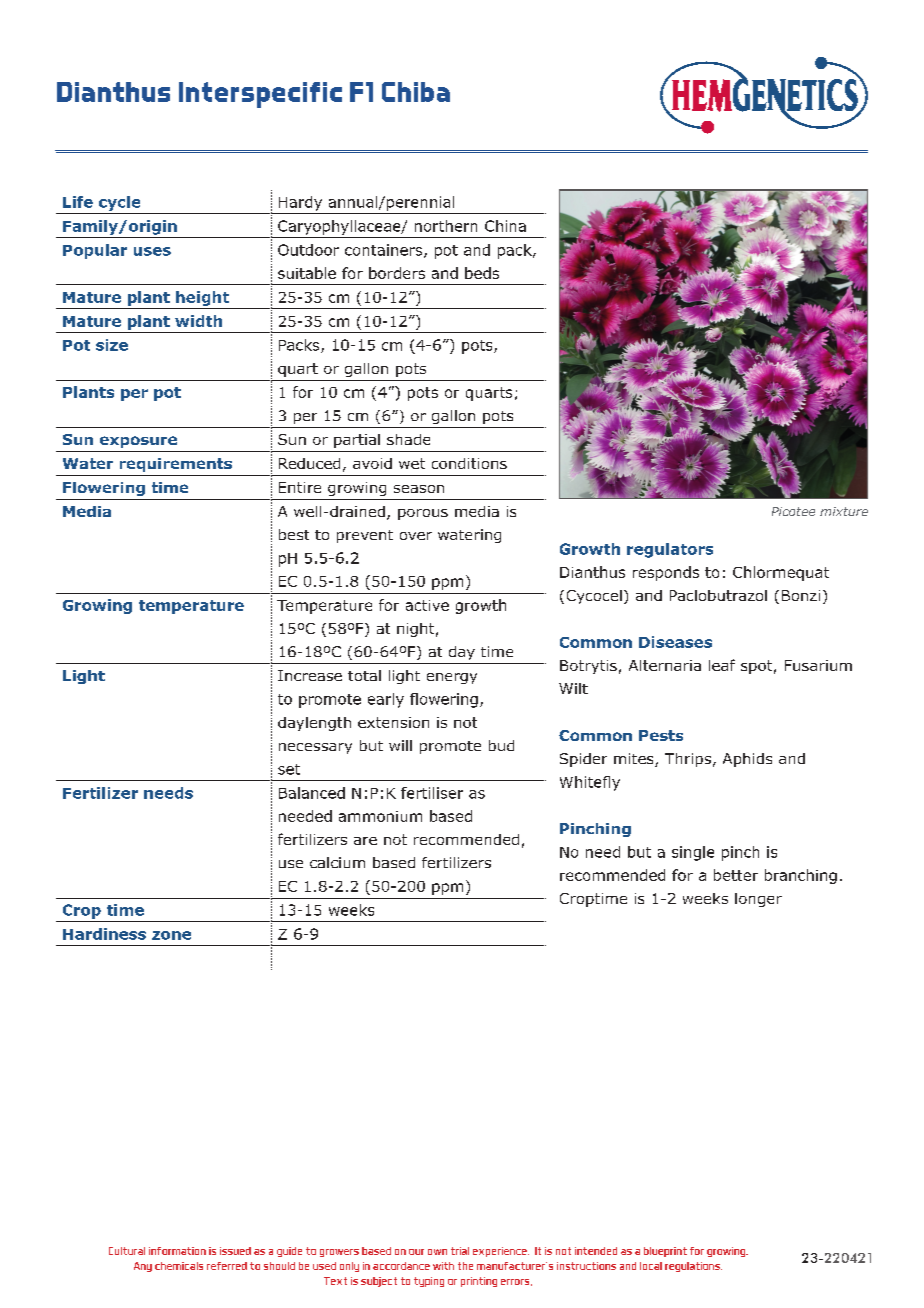 This image has width=924, height=1308. I want to click on Interspecific, so click(260, 95).
